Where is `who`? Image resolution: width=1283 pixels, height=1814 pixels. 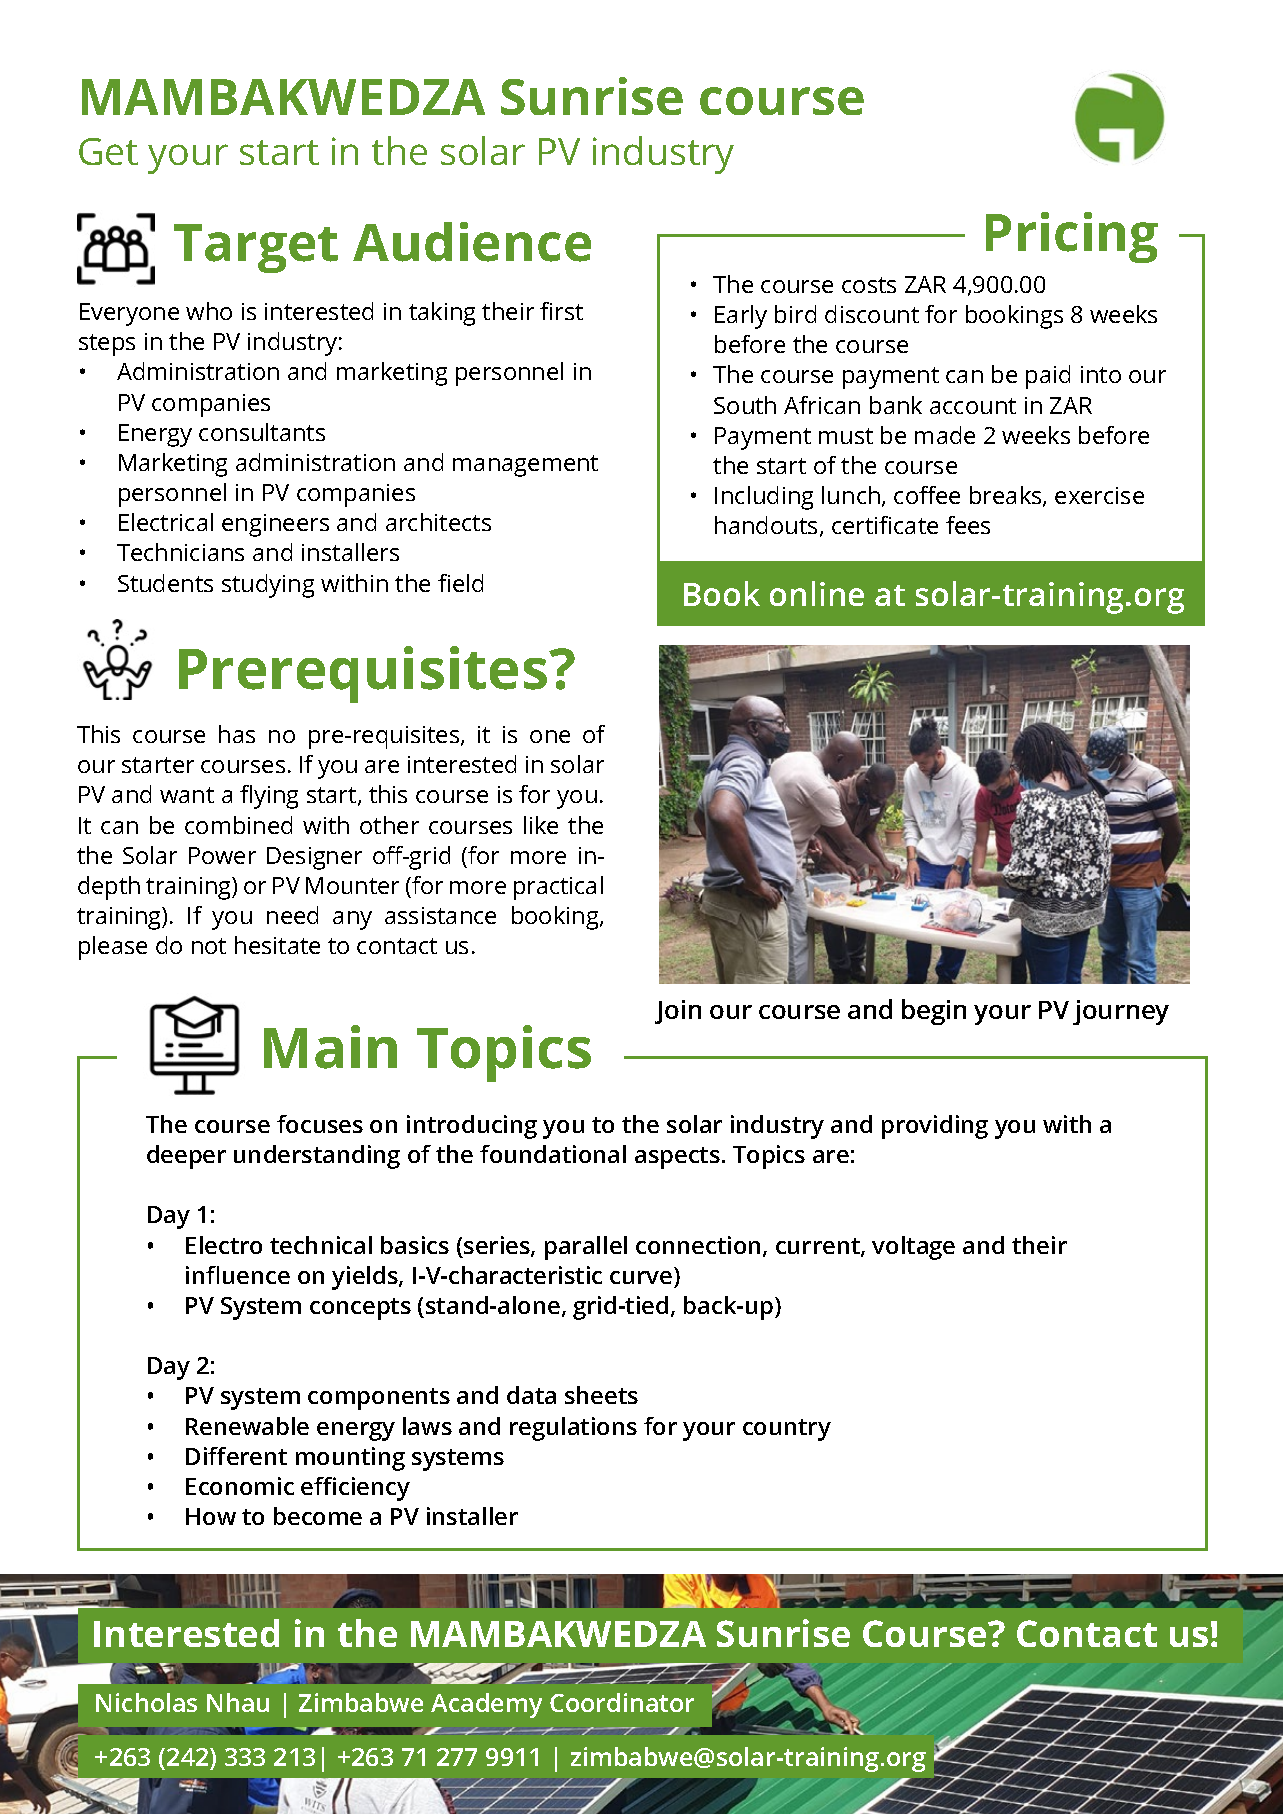
who is located at coordinates (209, 311).
